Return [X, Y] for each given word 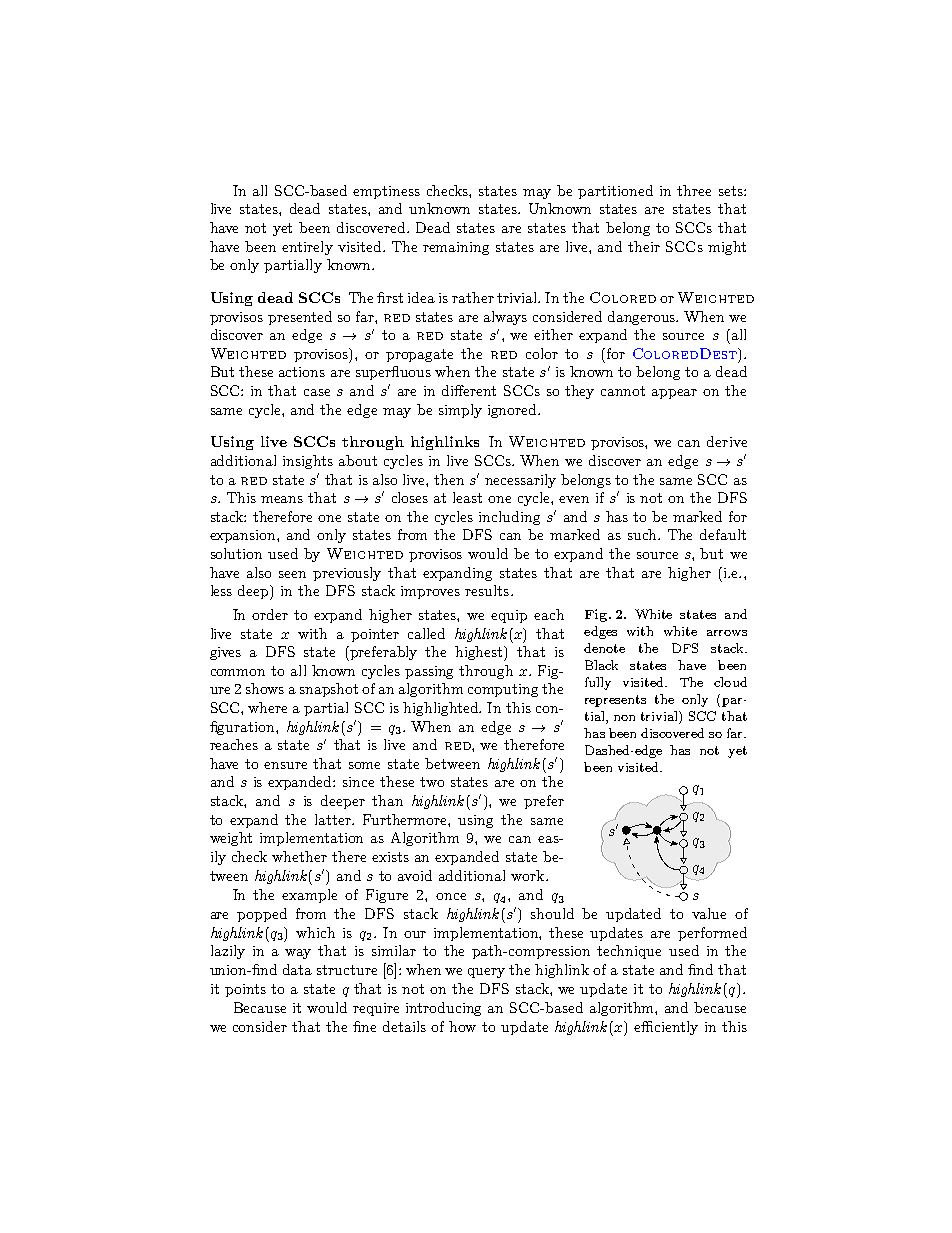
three [694, 190]
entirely [307, 248]
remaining [456, 248]
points [245, 990]
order [270, 614]
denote [604, 648]
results [487, 590]
